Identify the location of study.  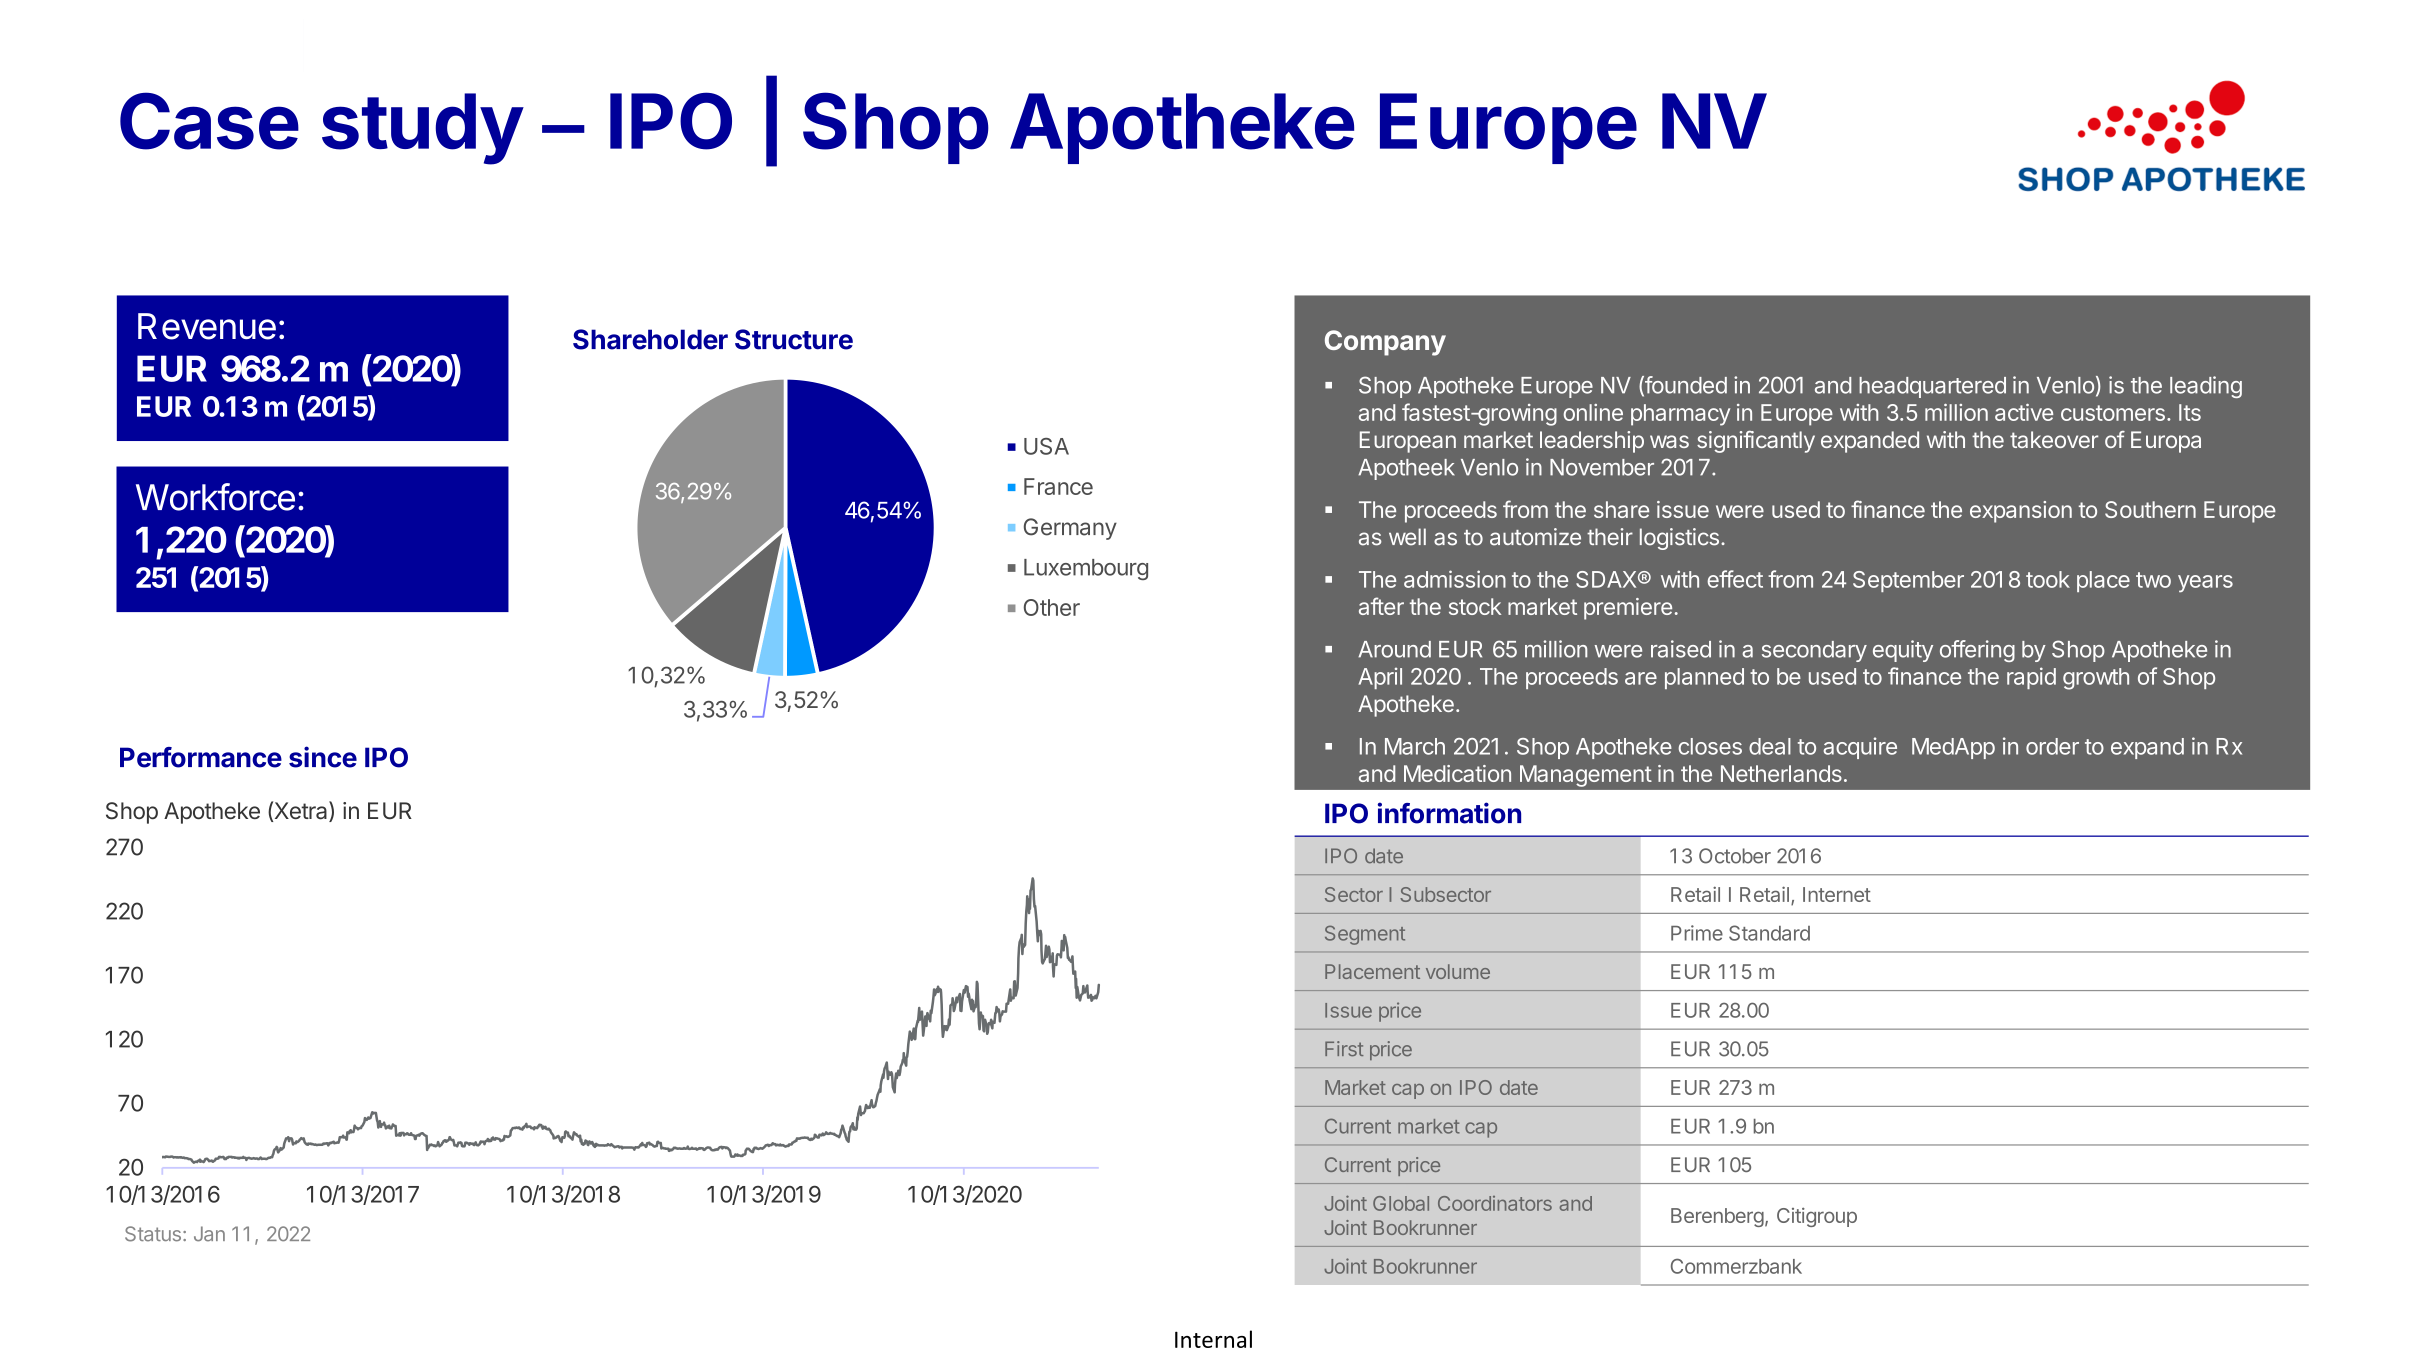
(422, 129).
